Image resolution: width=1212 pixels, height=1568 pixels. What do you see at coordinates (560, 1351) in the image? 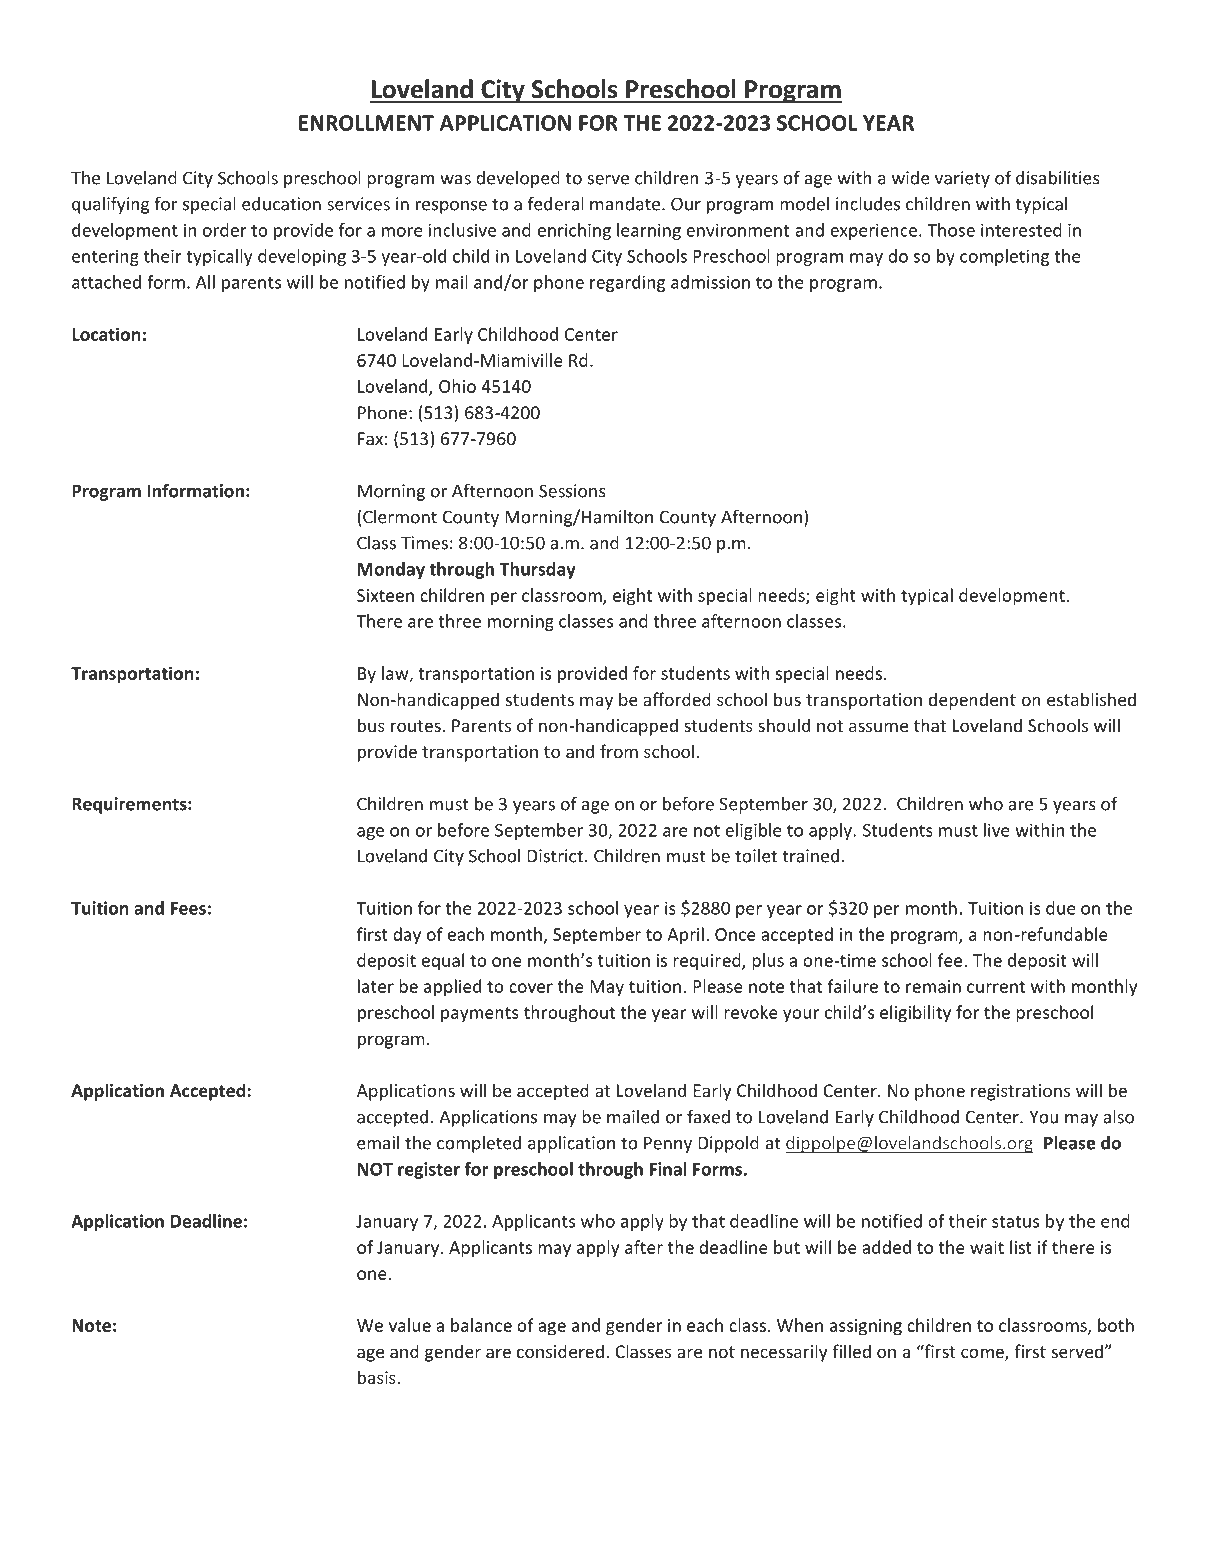
I see `considered` at bounding box center [560, 1351].
